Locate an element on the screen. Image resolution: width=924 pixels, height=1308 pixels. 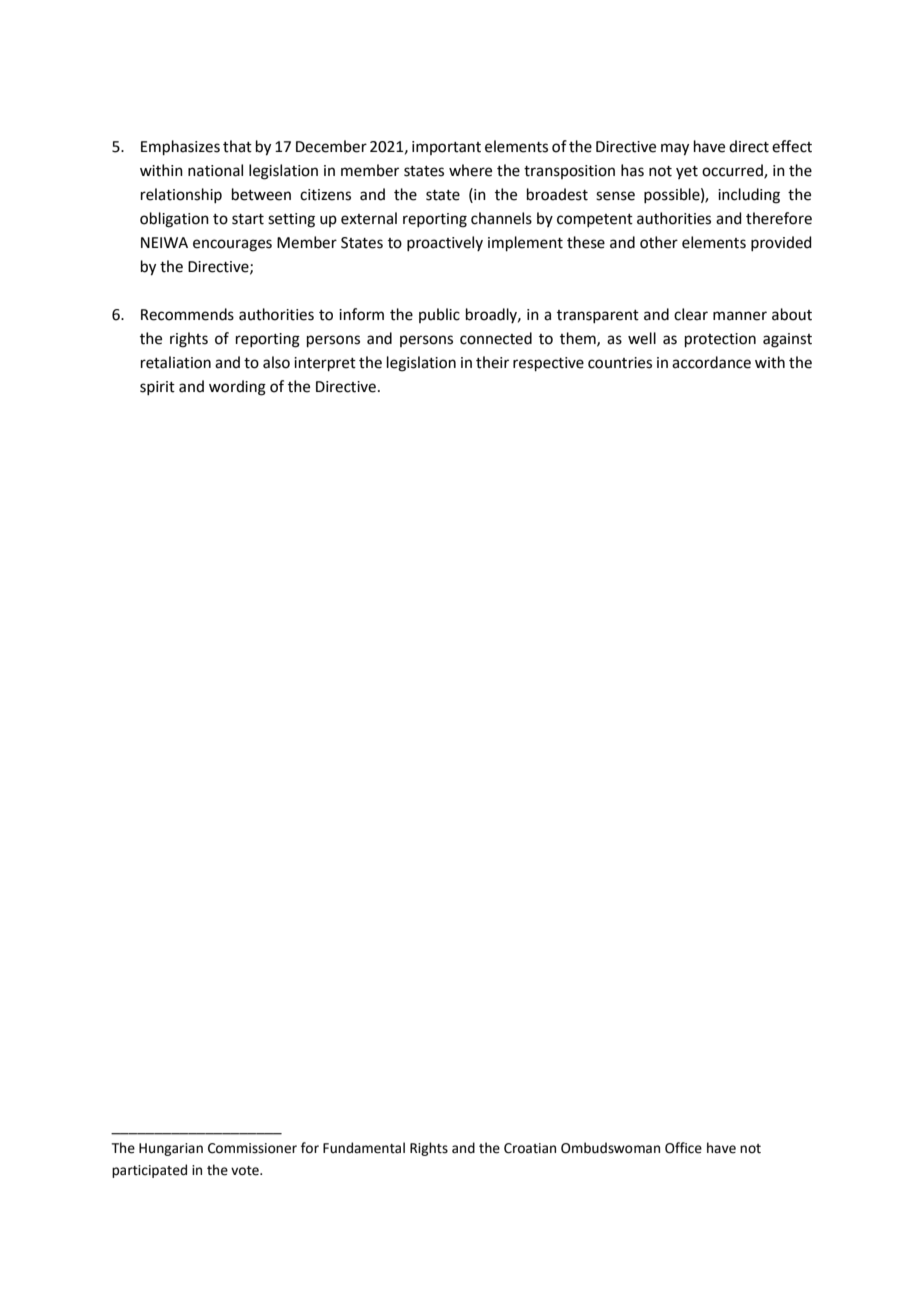
Hungarian is located at coordinates (171, 1149).
